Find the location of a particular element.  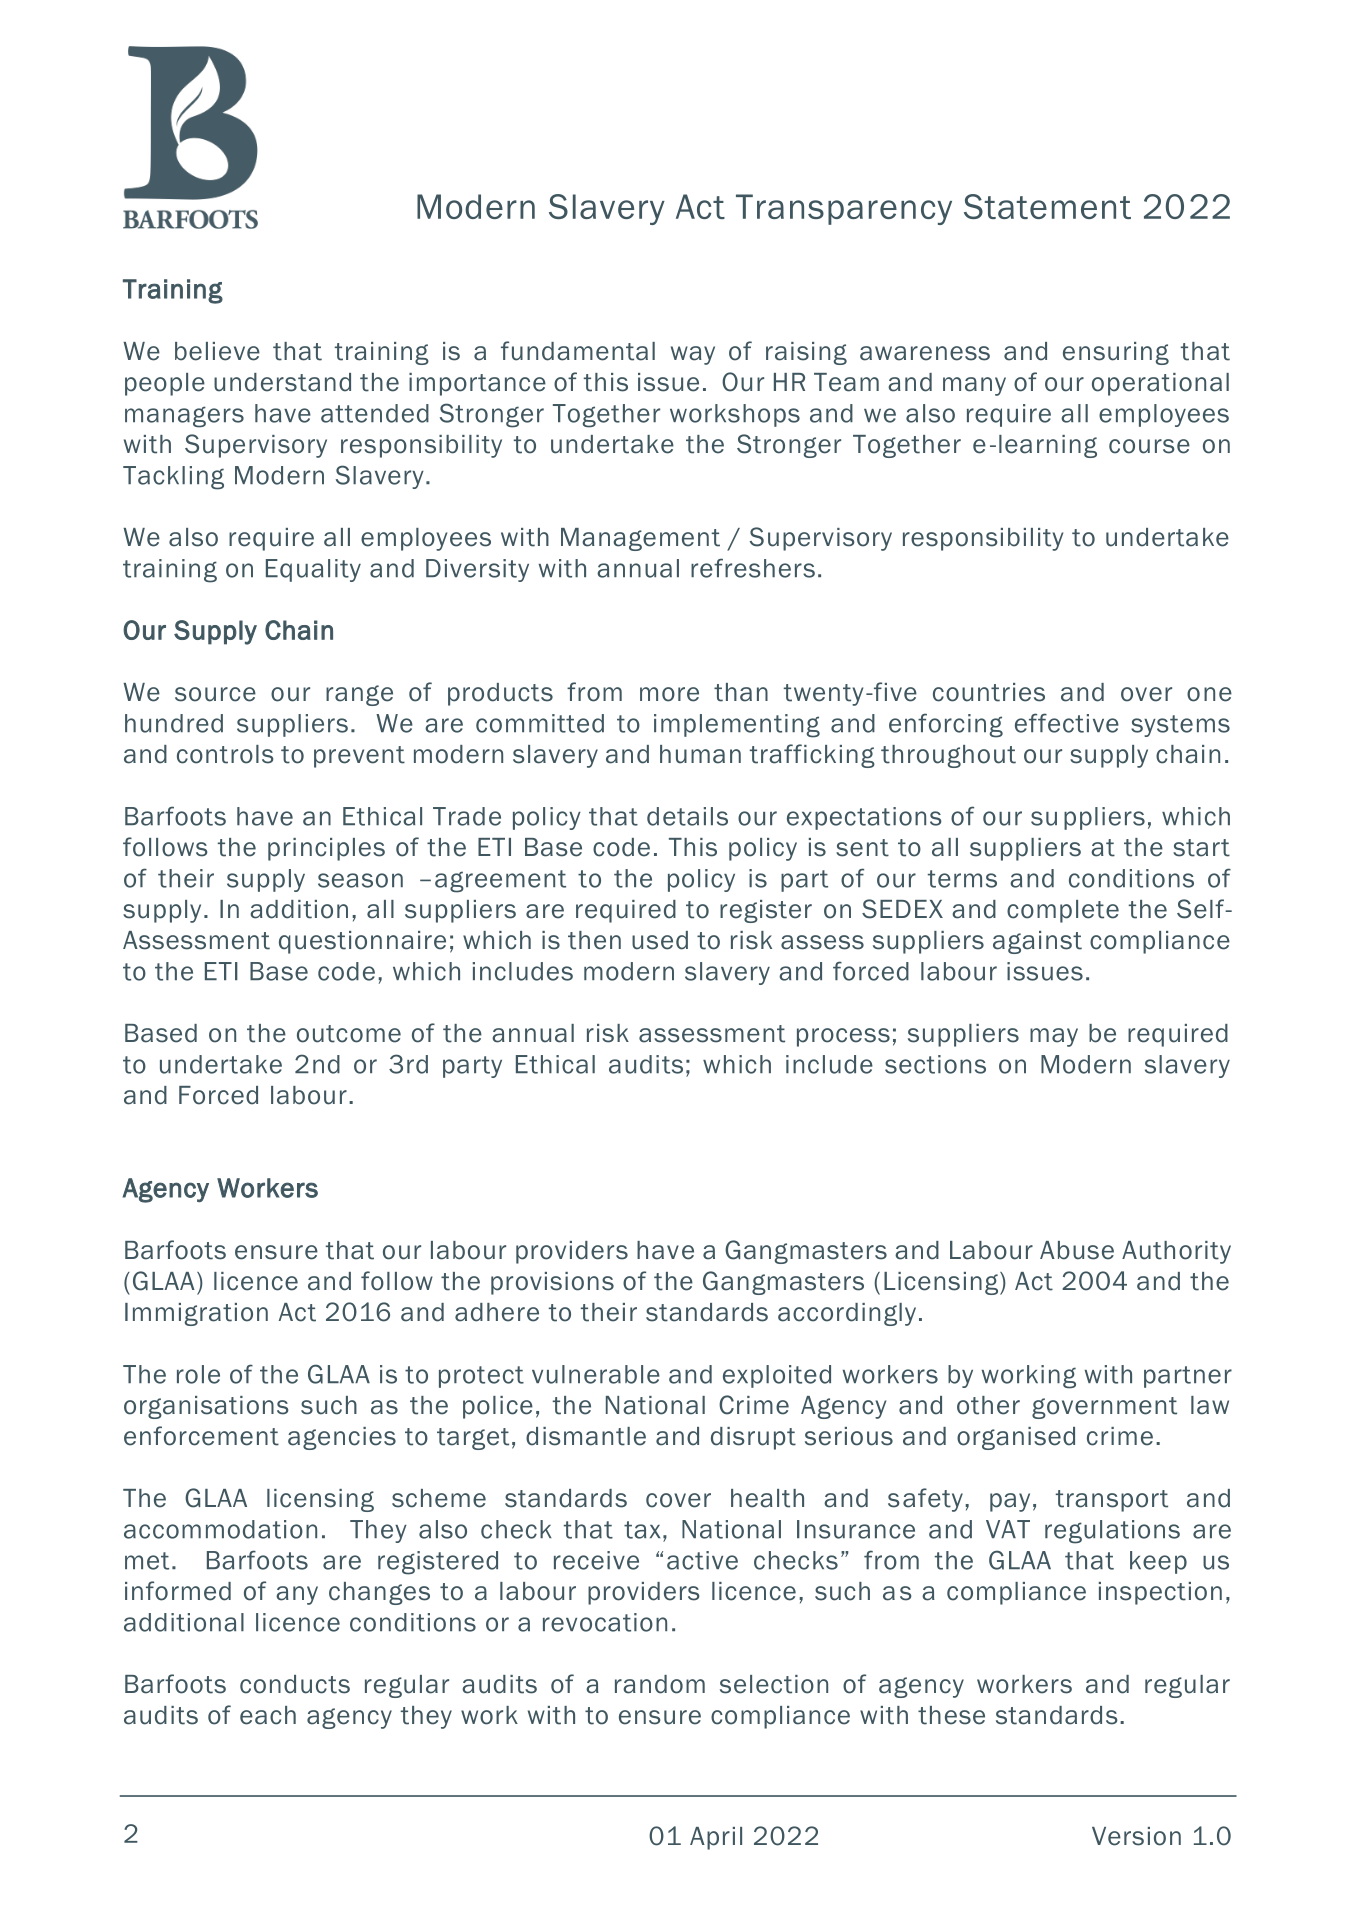

outcome is located at coordinates (349, 1034).
